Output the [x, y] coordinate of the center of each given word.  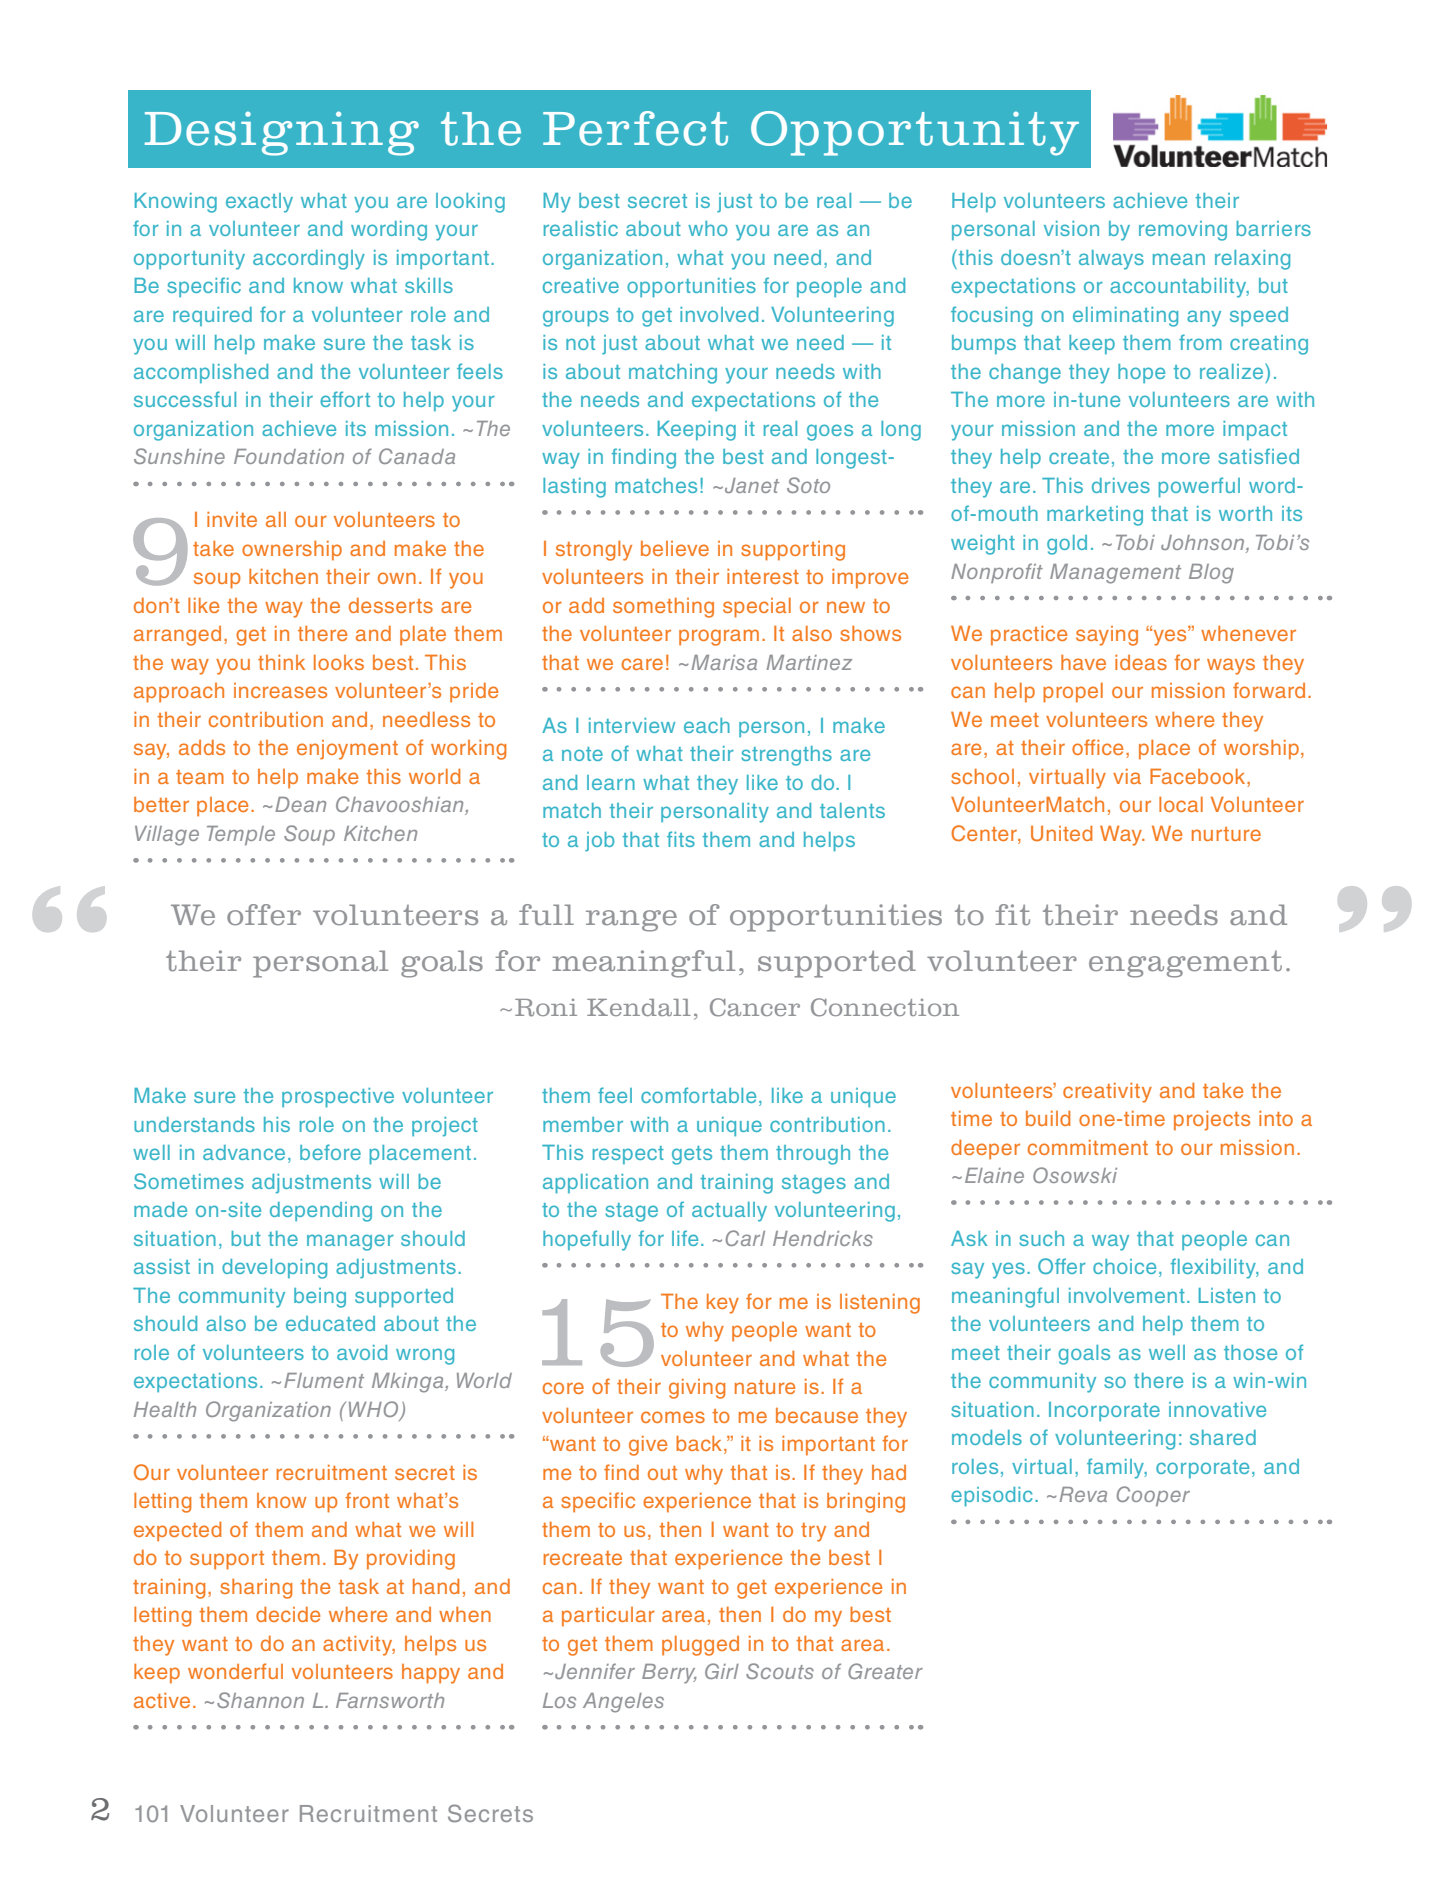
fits [681, 839]
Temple [241, 835]
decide [288, 1614]
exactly [259, 203]
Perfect [635, 128]
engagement [1185, 964]
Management [1115, 574]
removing [1183, 231]
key [723, 1304]
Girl [722, 1671]
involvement [1127, 1295]
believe [675, 548]
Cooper [1153, 1496]
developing [274, 1269]
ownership [292, 551]
